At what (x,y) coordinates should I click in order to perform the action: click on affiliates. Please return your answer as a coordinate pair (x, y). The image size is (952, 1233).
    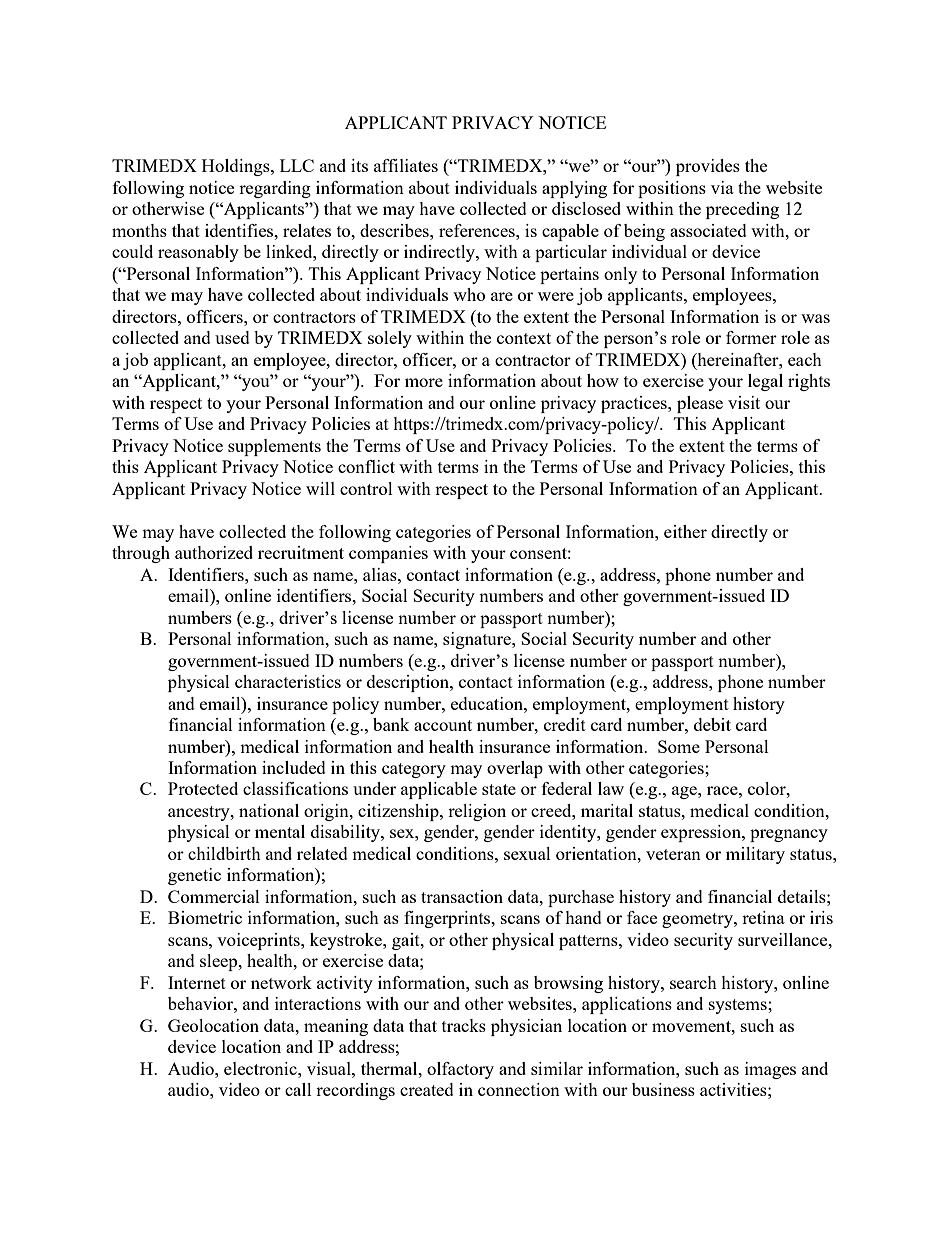
    Looking at the image, I should click on (406, 165).
